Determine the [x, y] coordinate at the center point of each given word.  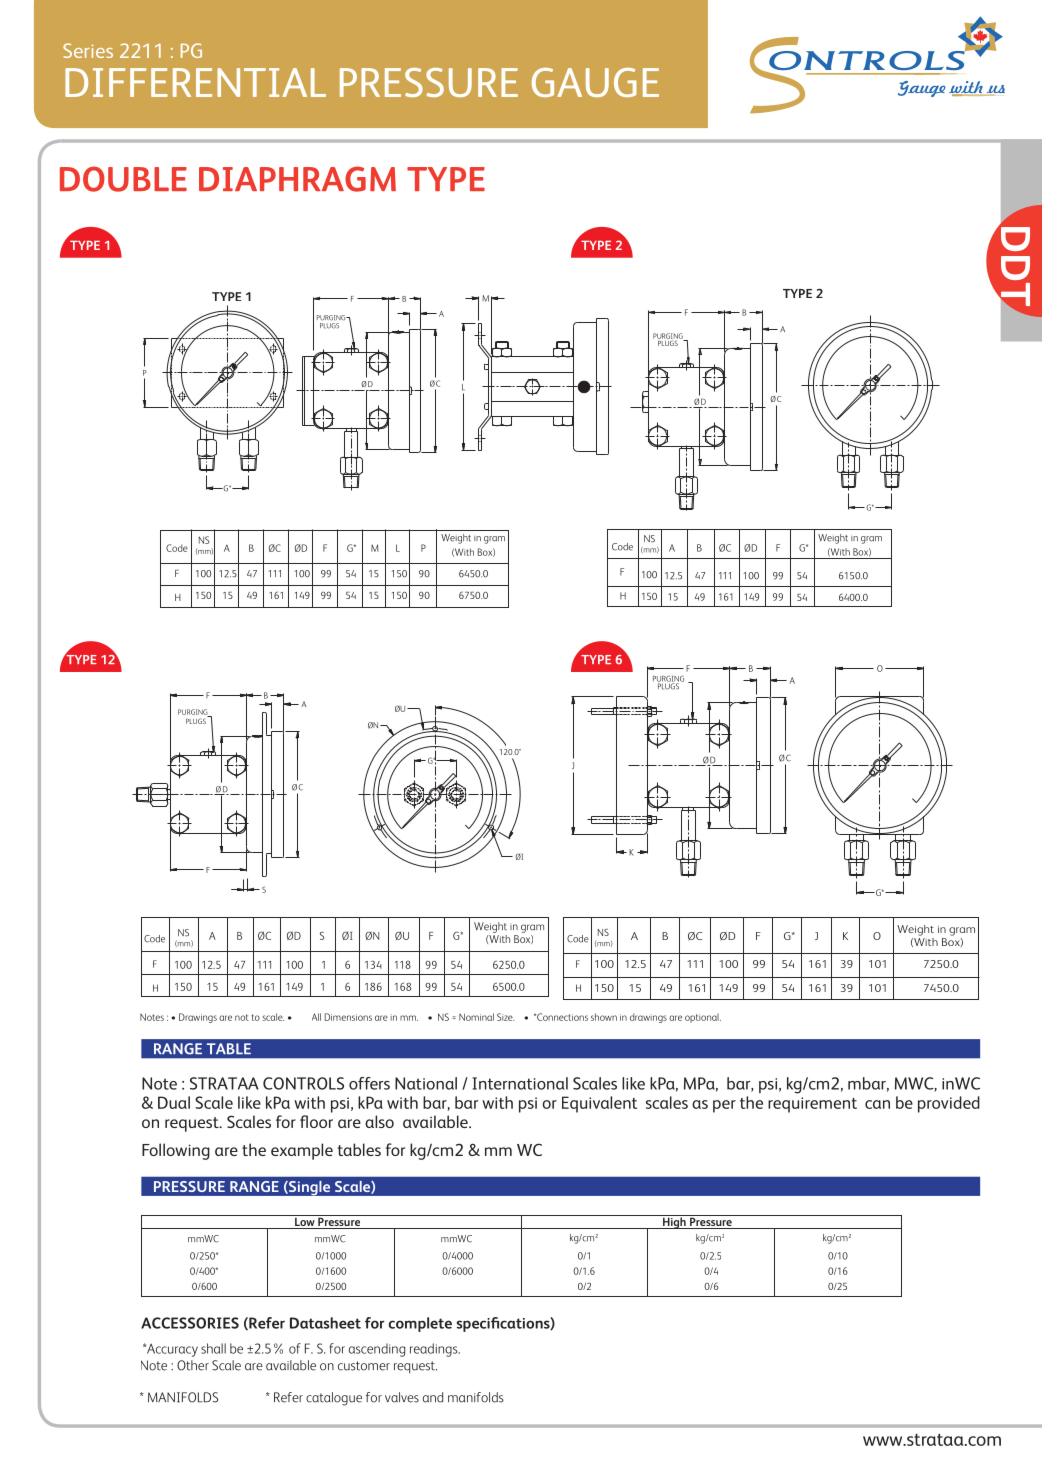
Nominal [476, 1017]
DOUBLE [123, 179]
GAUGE [595, 82]
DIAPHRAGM [297, 179]
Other [193, 1365]
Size [505, 1017]
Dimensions [348, 1017]
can [877, 1104]
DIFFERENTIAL [195, 82]
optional [703, 1018]
